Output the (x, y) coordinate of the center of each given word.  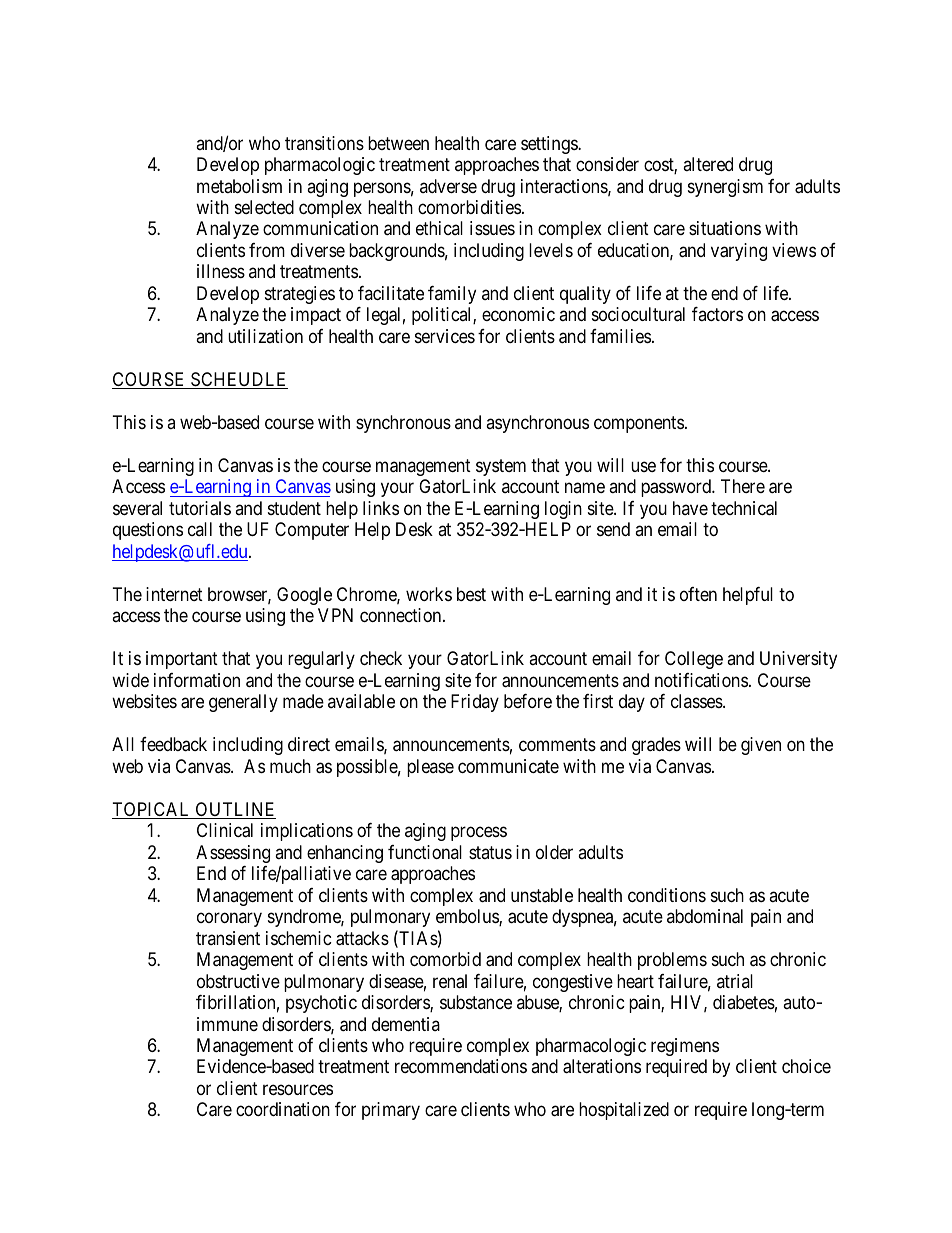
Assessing (233, 854)
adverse (448, 186)
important (182, 660)
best (471, 594)
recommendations (461, 1066)
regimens (685, 1047)
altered (708, 164)
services (445, 336)
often (698, 594)
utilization (265, 336)
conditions (667, 895)
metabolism (239, 186)
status (490, 852)
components (639, 424)
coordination (283, 1109)
